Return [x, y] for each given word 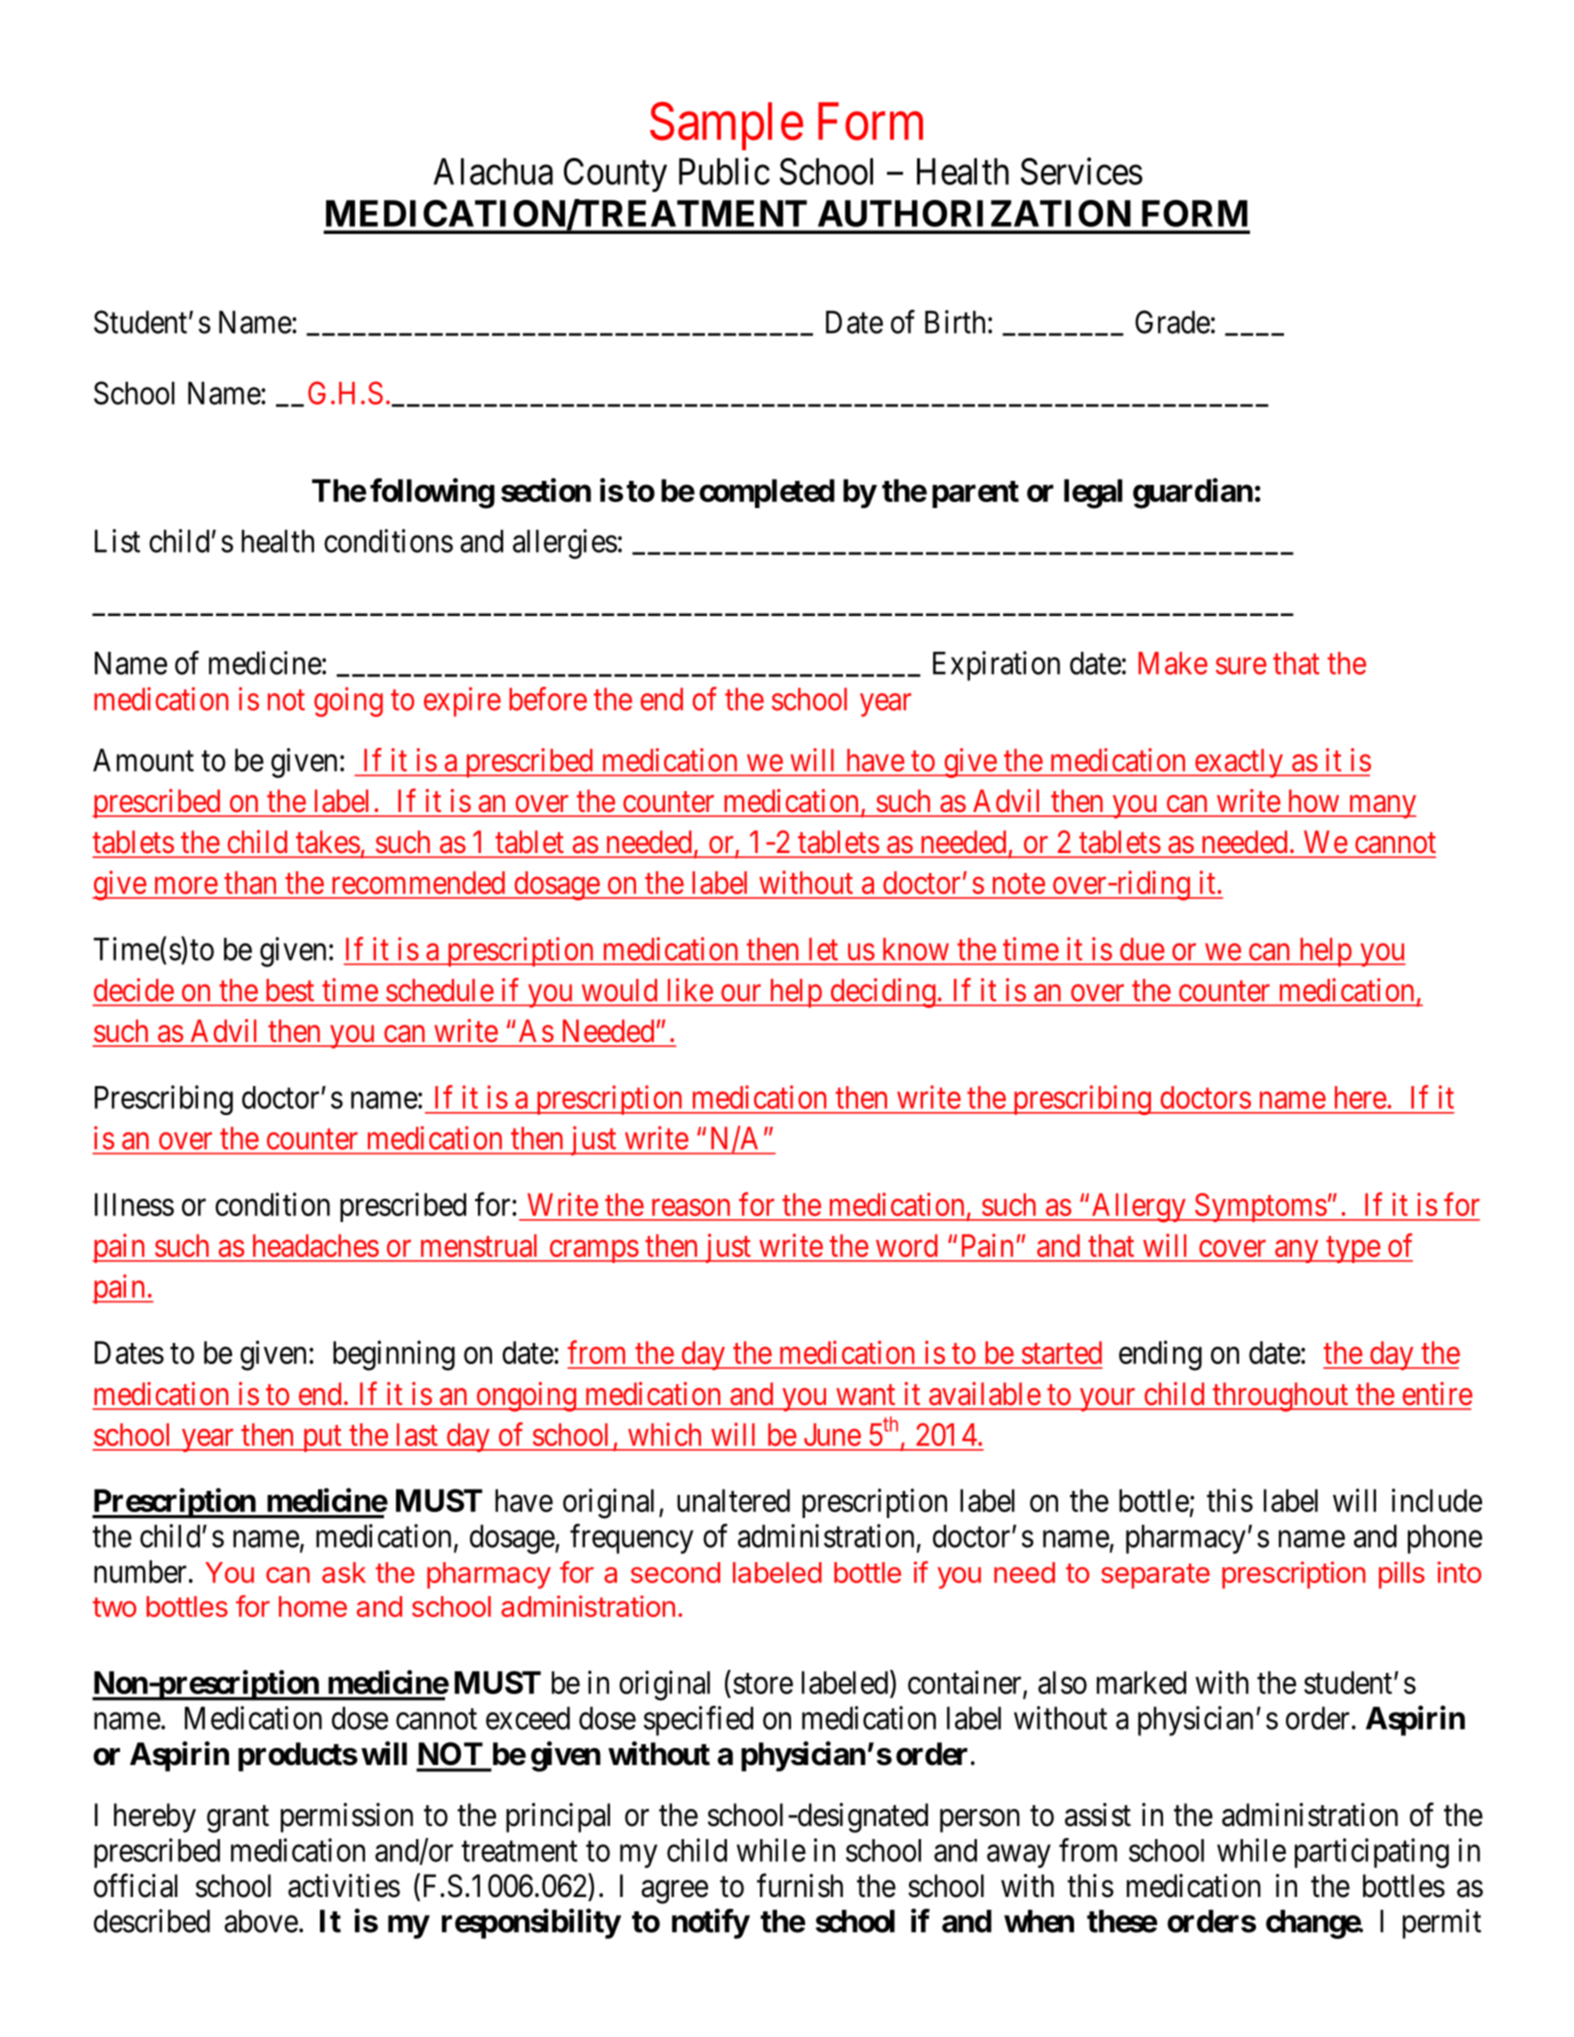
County [615, 175]
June [832, 1434]
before [548, 699]
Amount [143, 760]
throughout [1281, 1397]
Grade [1172, 322]
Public [724, 171]
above [261, 1921]
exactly [1238, 763]
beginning [394, 1355]
